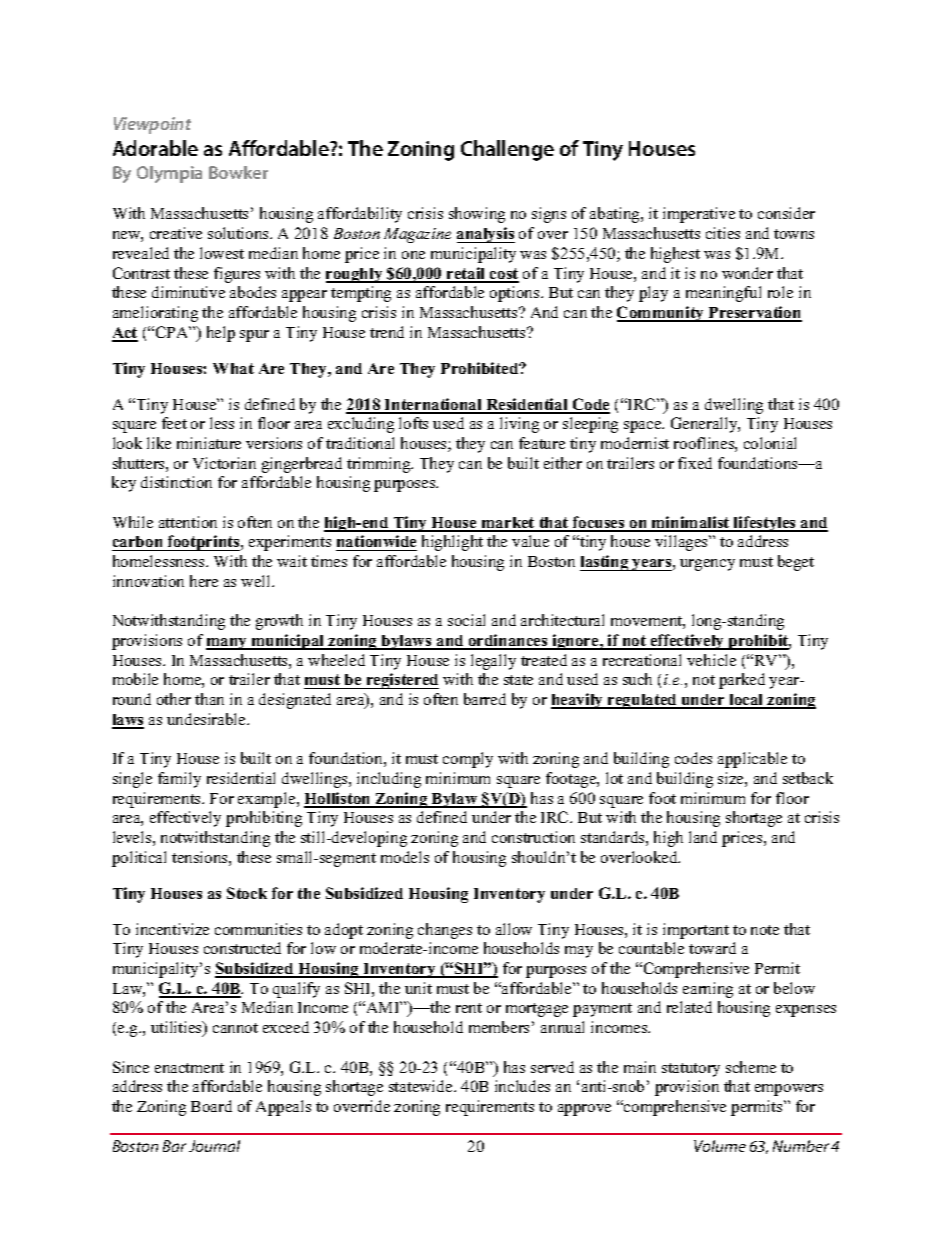  What do you see at coordinates (179, 780) in the screenshot?
I see `family` at bounding box center [179, 780].
